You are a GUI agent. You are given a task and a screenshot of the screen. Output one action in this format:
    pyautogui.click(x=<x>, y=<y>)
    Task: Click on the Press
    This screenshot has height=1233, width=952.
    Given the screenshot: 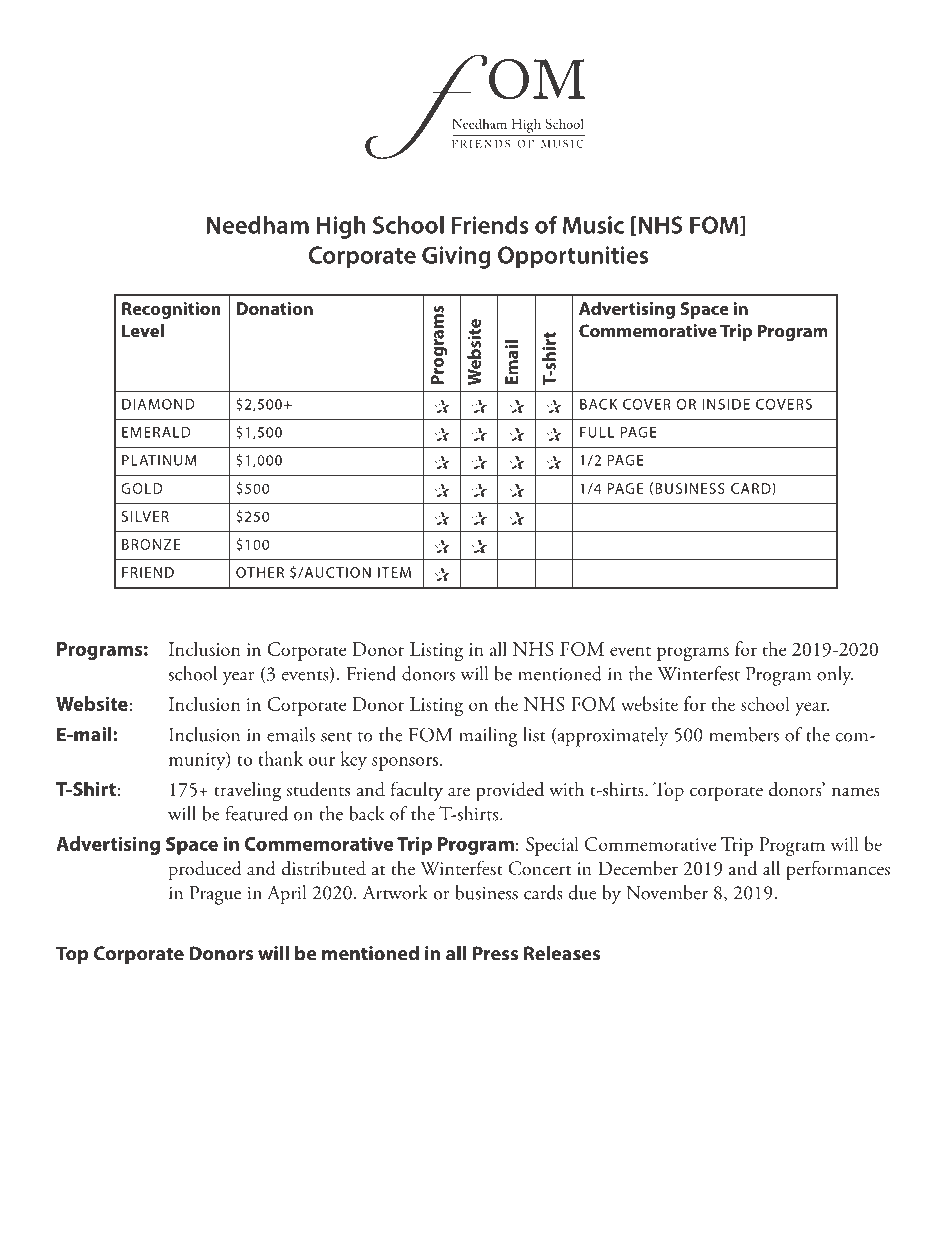 What is the action you would take?
    pyautogui.click(x=495, y=953)
